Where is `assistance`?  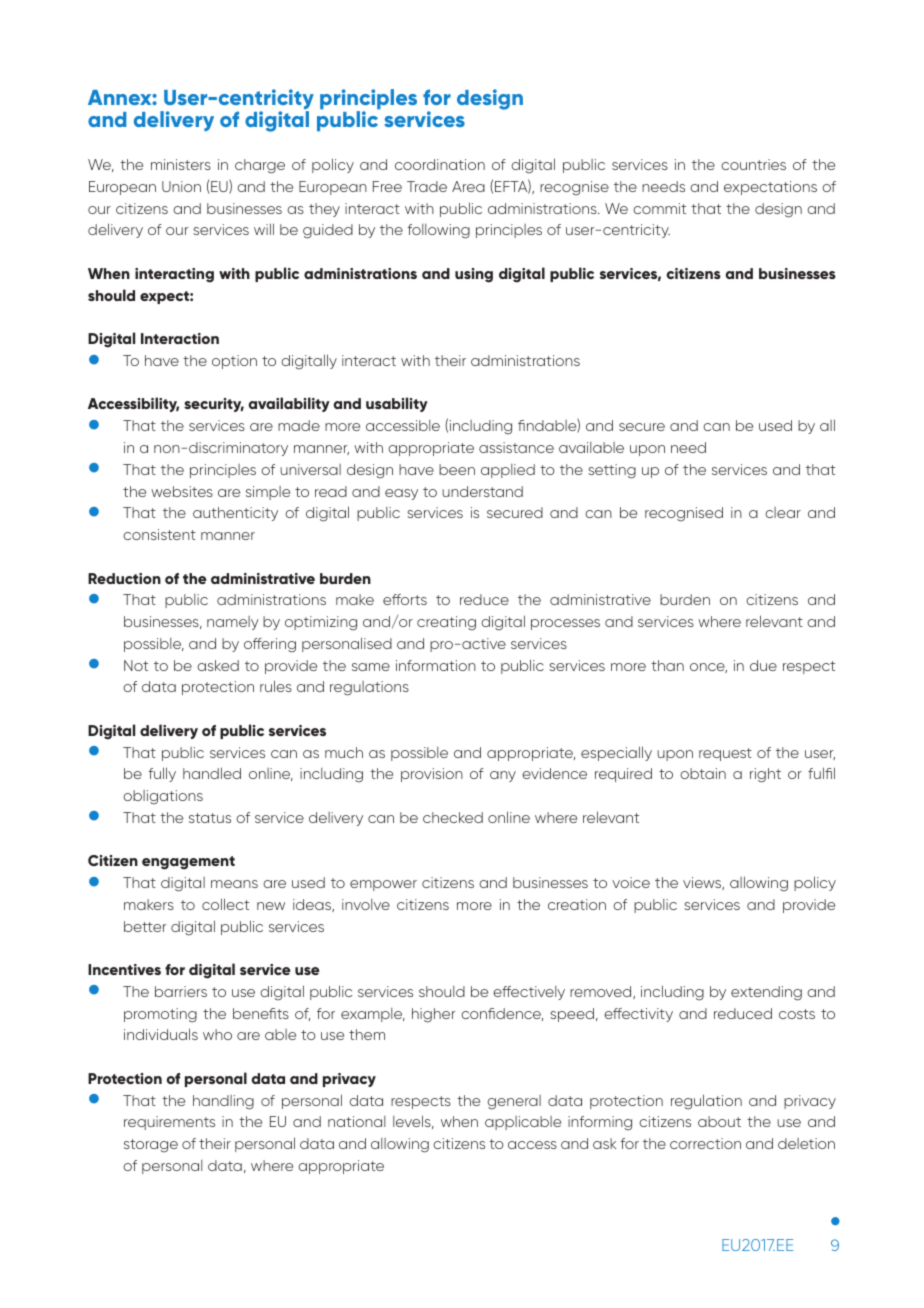 assistance is located at coordinates (516, 447).
